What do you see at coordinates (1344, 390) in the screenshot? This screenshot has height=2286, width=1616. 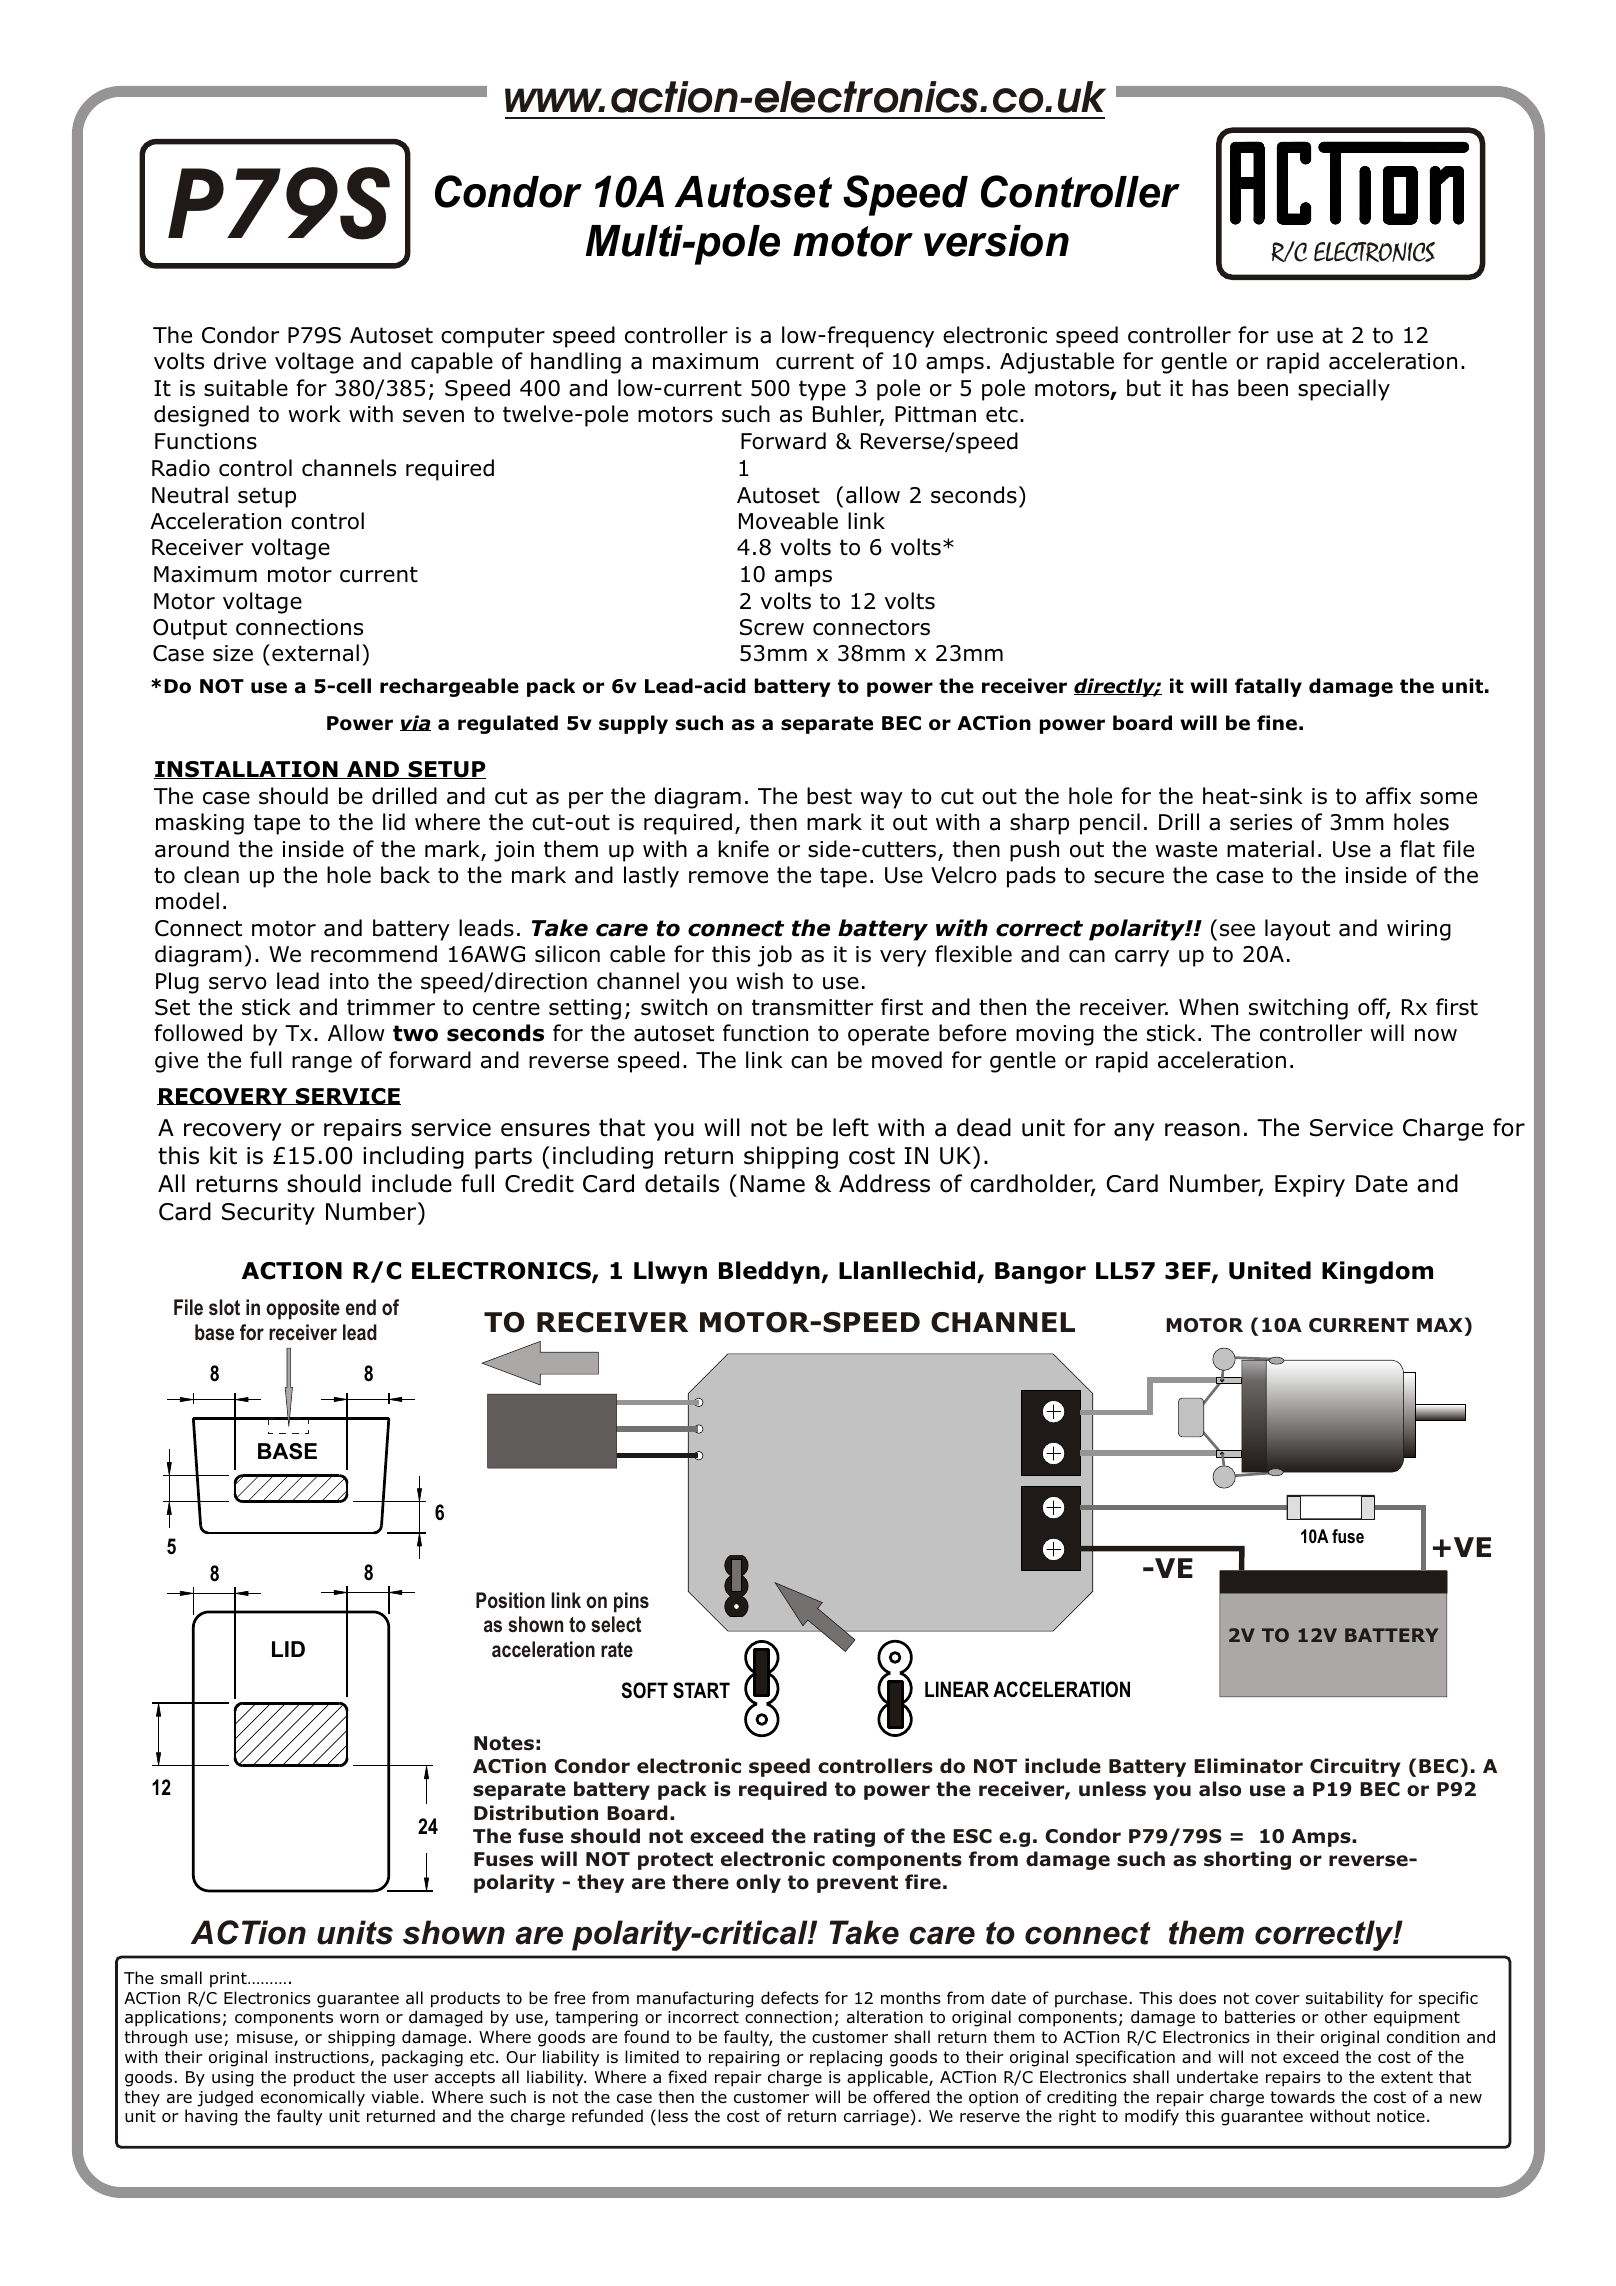 I see `specially` at bounding box center [1344, 390].
